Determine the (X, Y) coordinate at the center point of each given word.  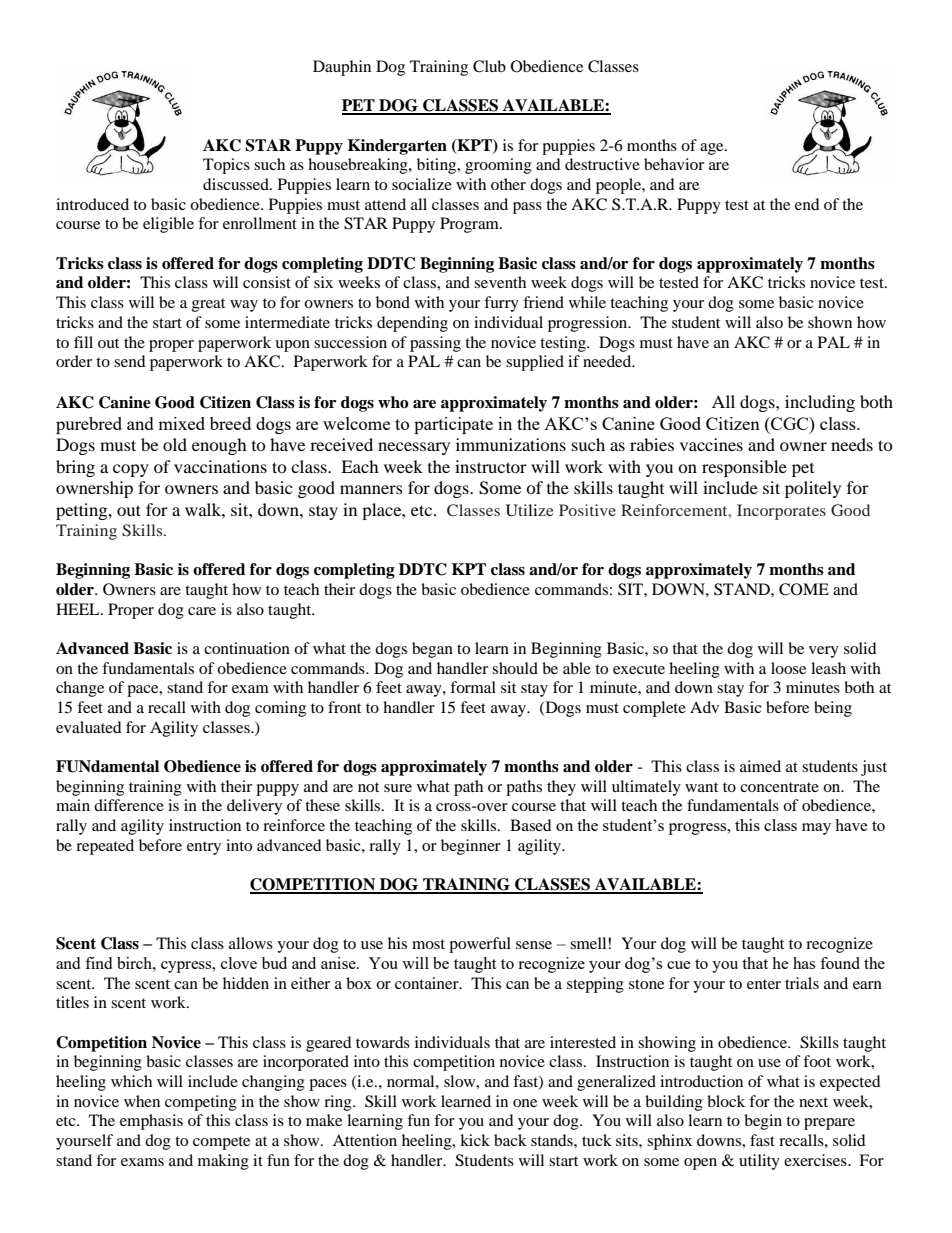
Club (489, 66)
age (713, 149)
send (130, 361)
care (202, 611)
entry (204, 848)
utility (759, 1162)
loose (788, 668)
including (820, 403)
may (816, 829)
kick (475, 1140)
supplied (535, 363)
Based (531, 825)
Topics (226, 166)
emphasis (151, 1122)
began (432, 650)
